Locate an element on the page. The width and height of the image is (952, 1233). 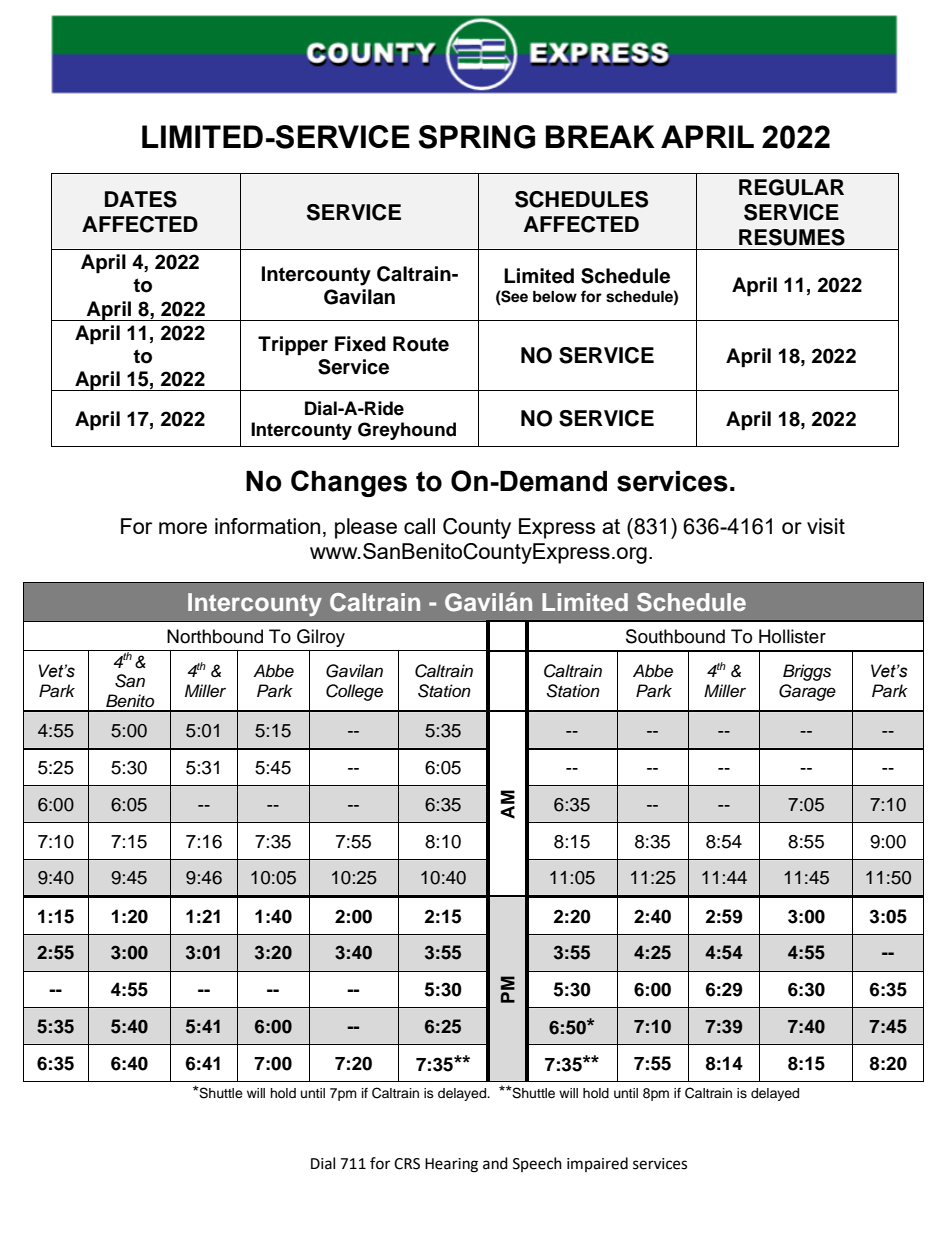
REGULAR is located at coordinates (791, 187).
